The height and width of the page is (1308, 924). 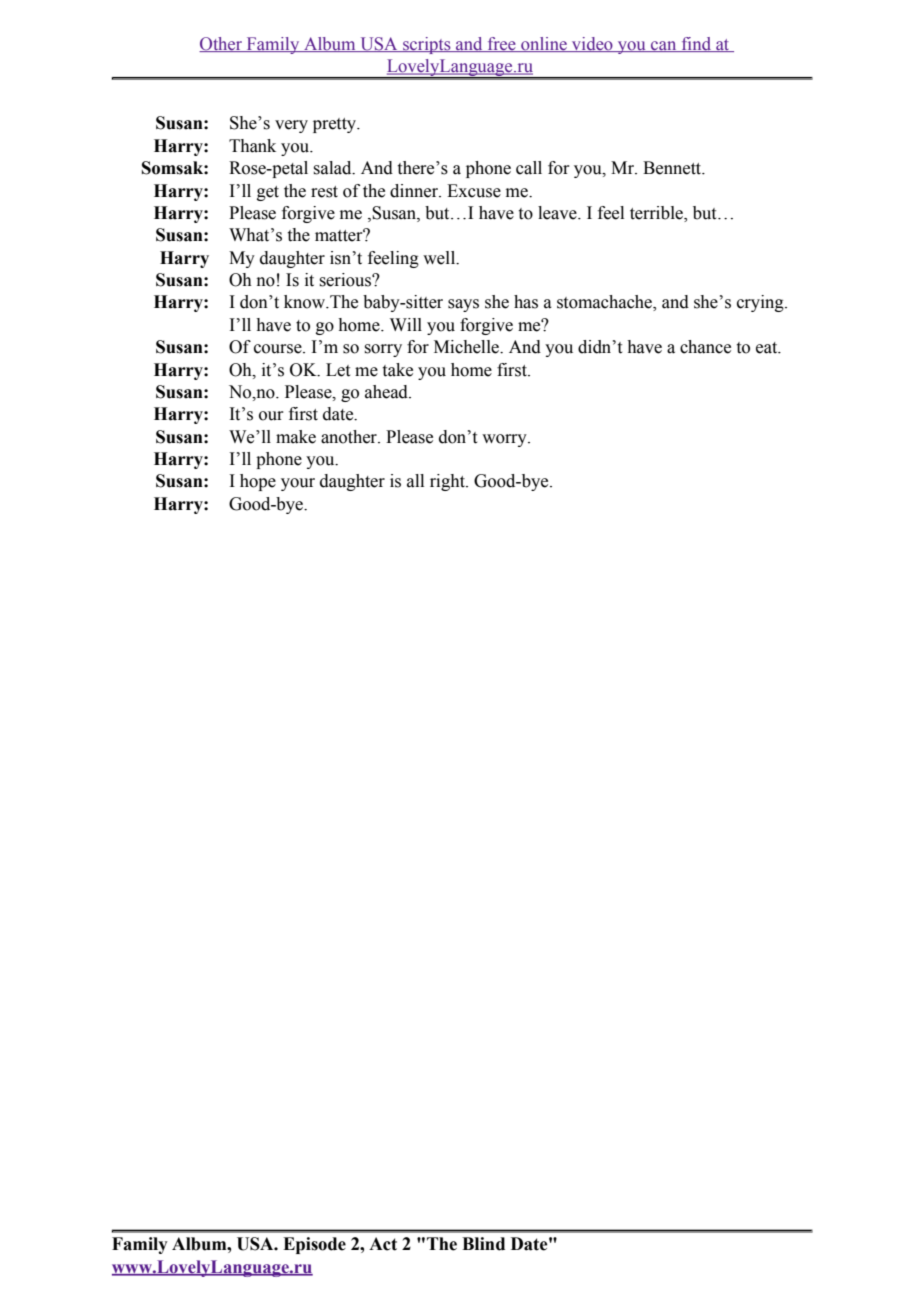 What do you see at coordinates (314, 1245) in the page?
I see `Episode` at bounding box center [314, 1245].
